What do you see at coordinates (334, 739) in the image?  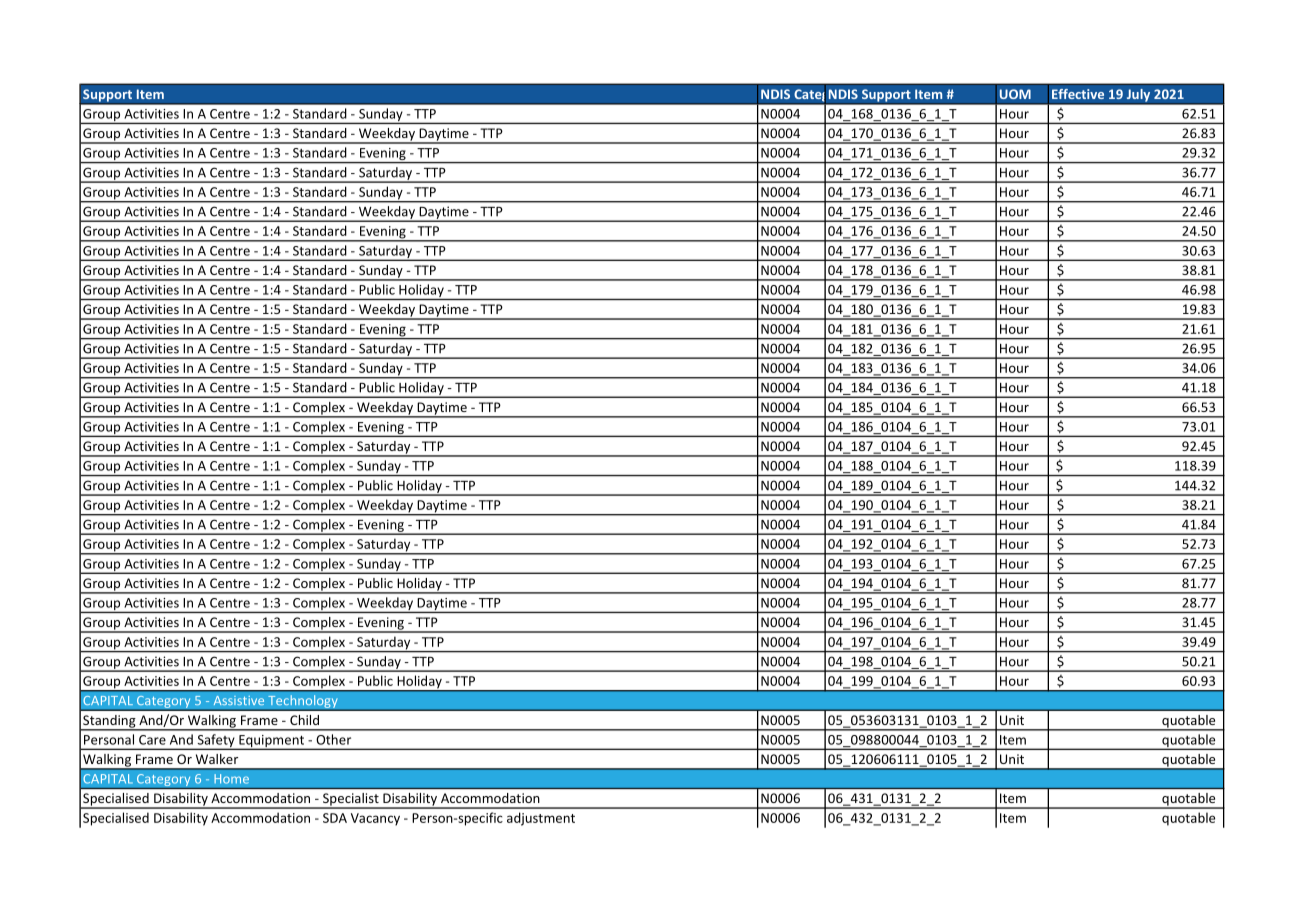 I see `Other` at bounding box center [334, 739].
